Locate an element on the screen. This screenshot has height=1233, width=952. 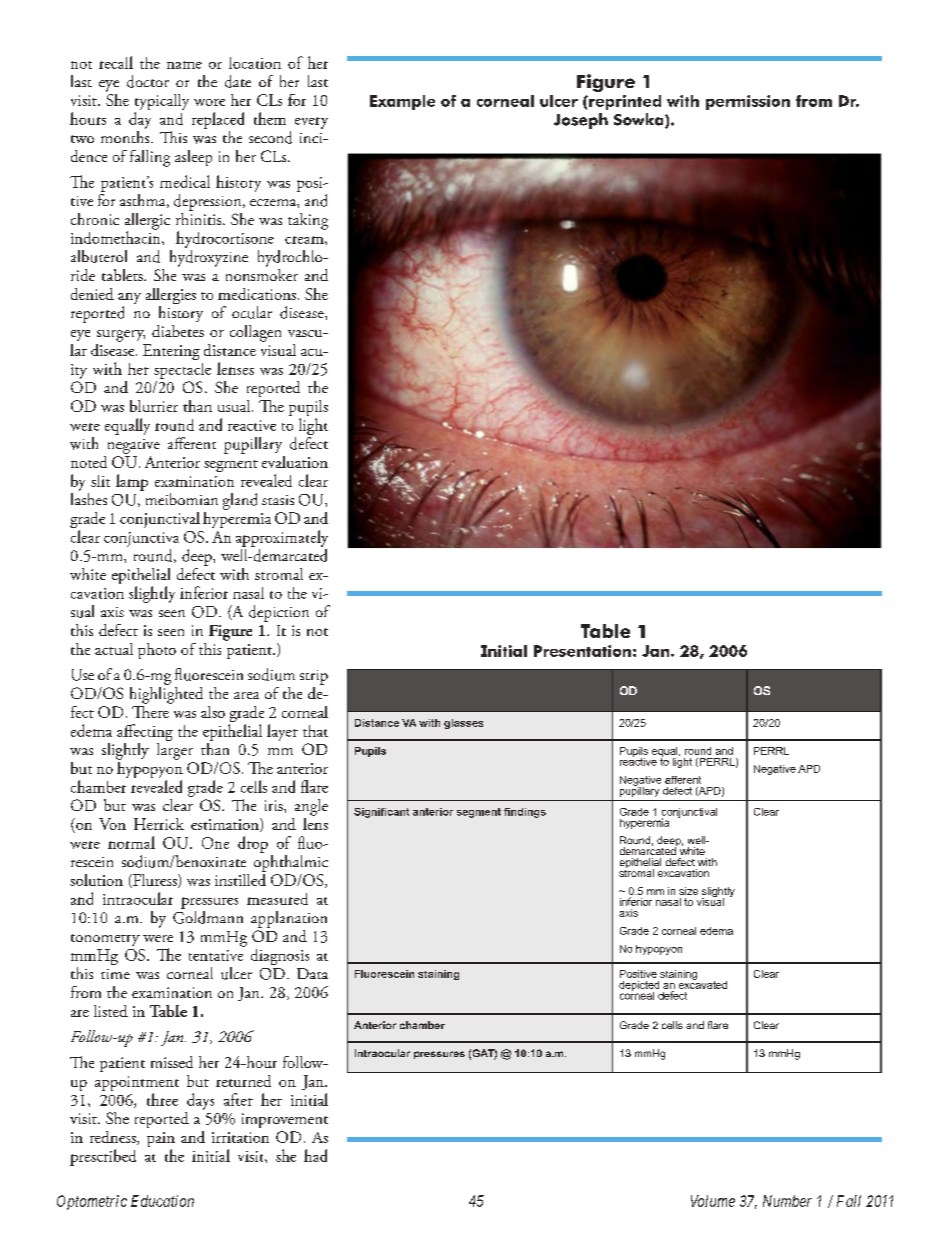
Entering is located at coordinates (171, 352).
